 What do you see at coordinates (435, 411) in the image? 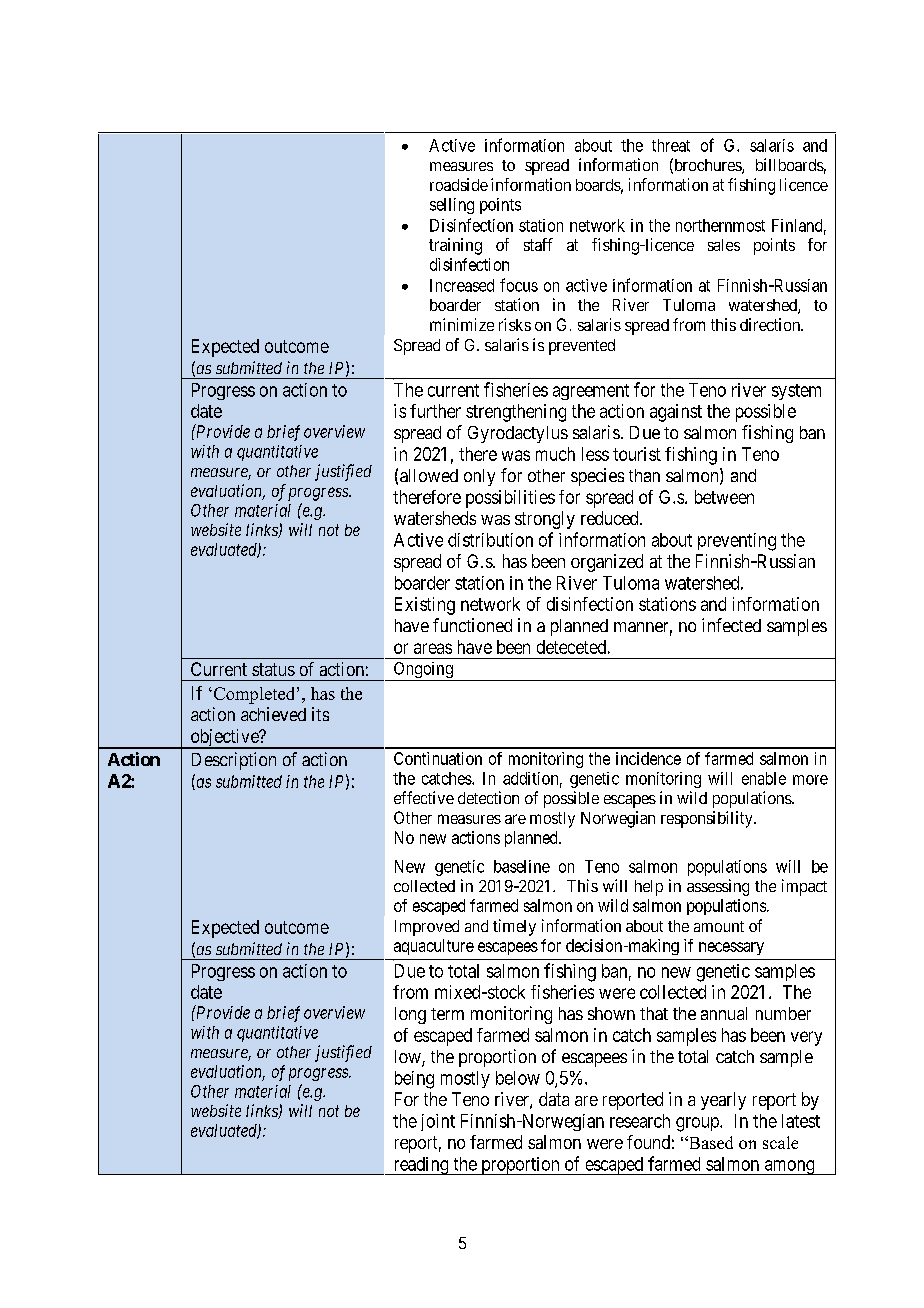
I see `further` at bounding box center [435, 411].
